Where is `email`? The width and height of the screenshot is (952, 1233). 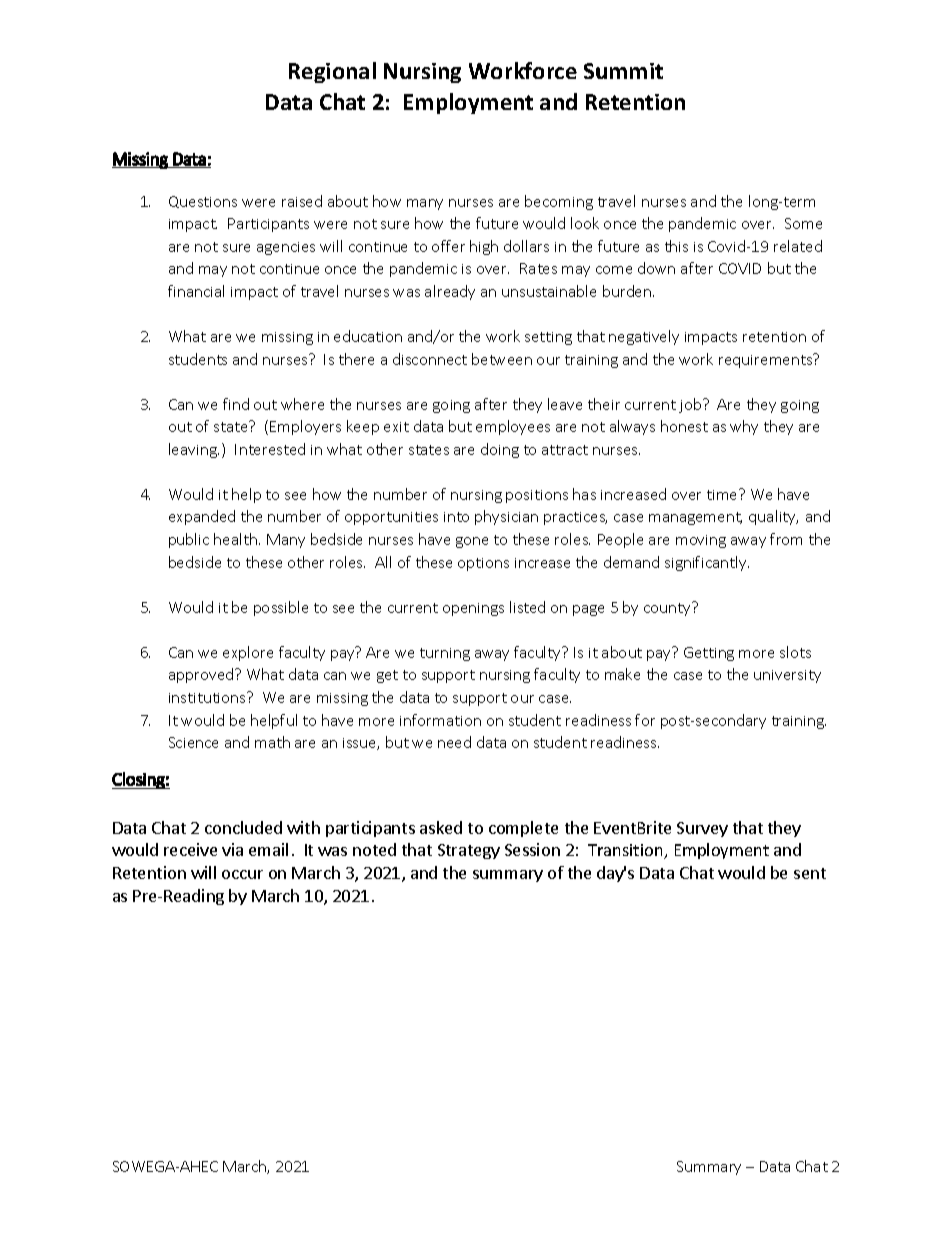 email is located at coordinates (268, 849).
